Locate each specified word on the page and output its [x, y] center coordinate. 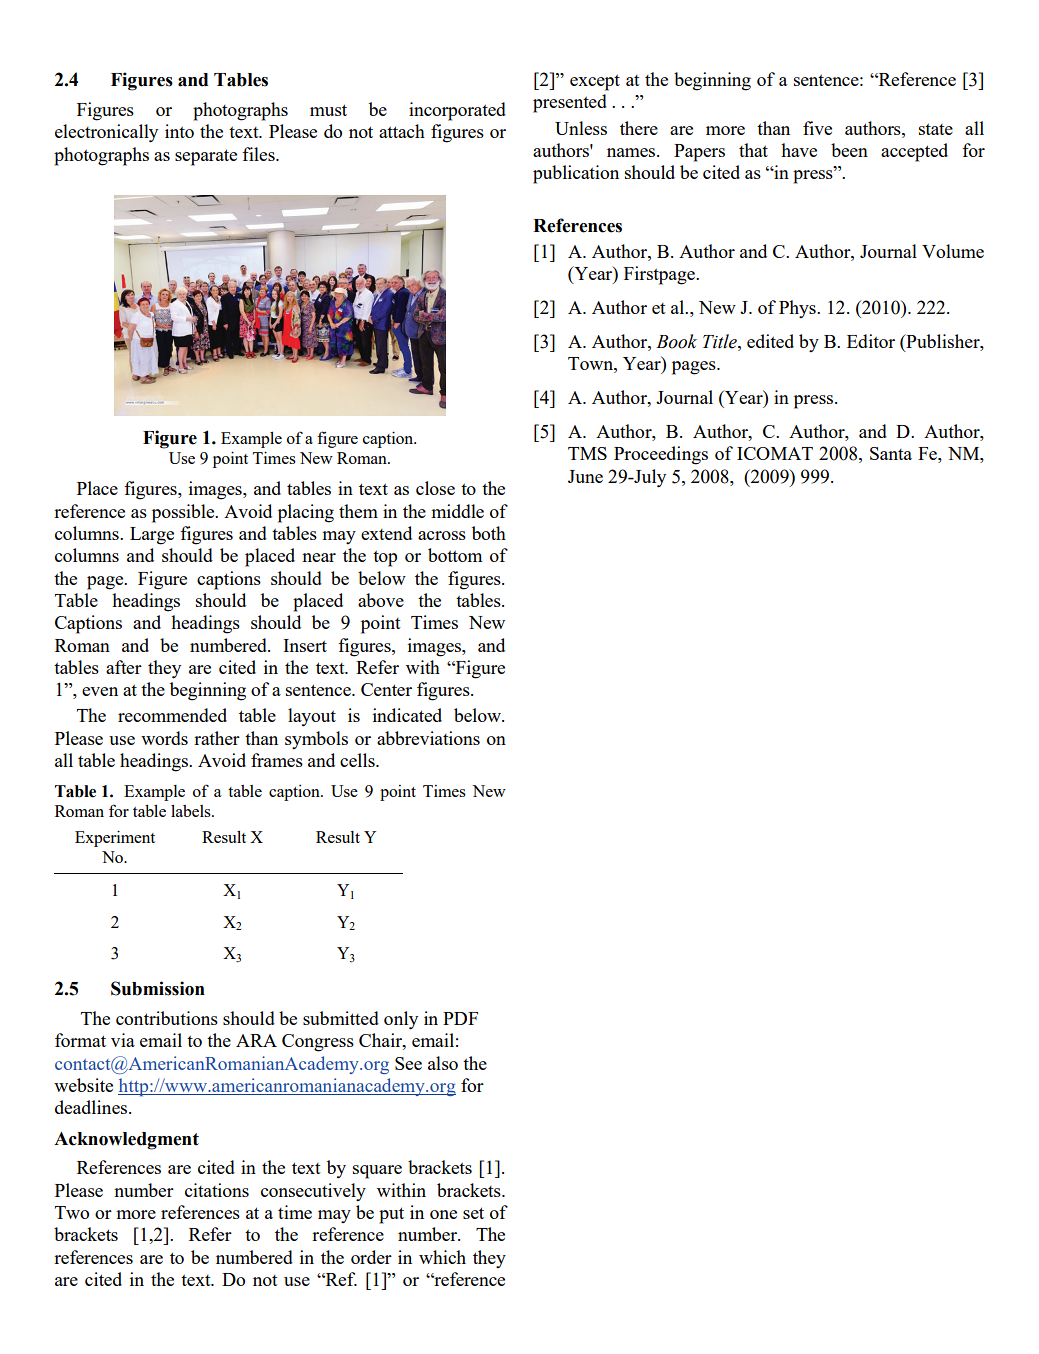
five [817, 128]
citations [217, 1190]
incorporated [457, 111]
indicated [407, 715]
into [179, 131]
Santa [891, 453]
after [124, 667]
